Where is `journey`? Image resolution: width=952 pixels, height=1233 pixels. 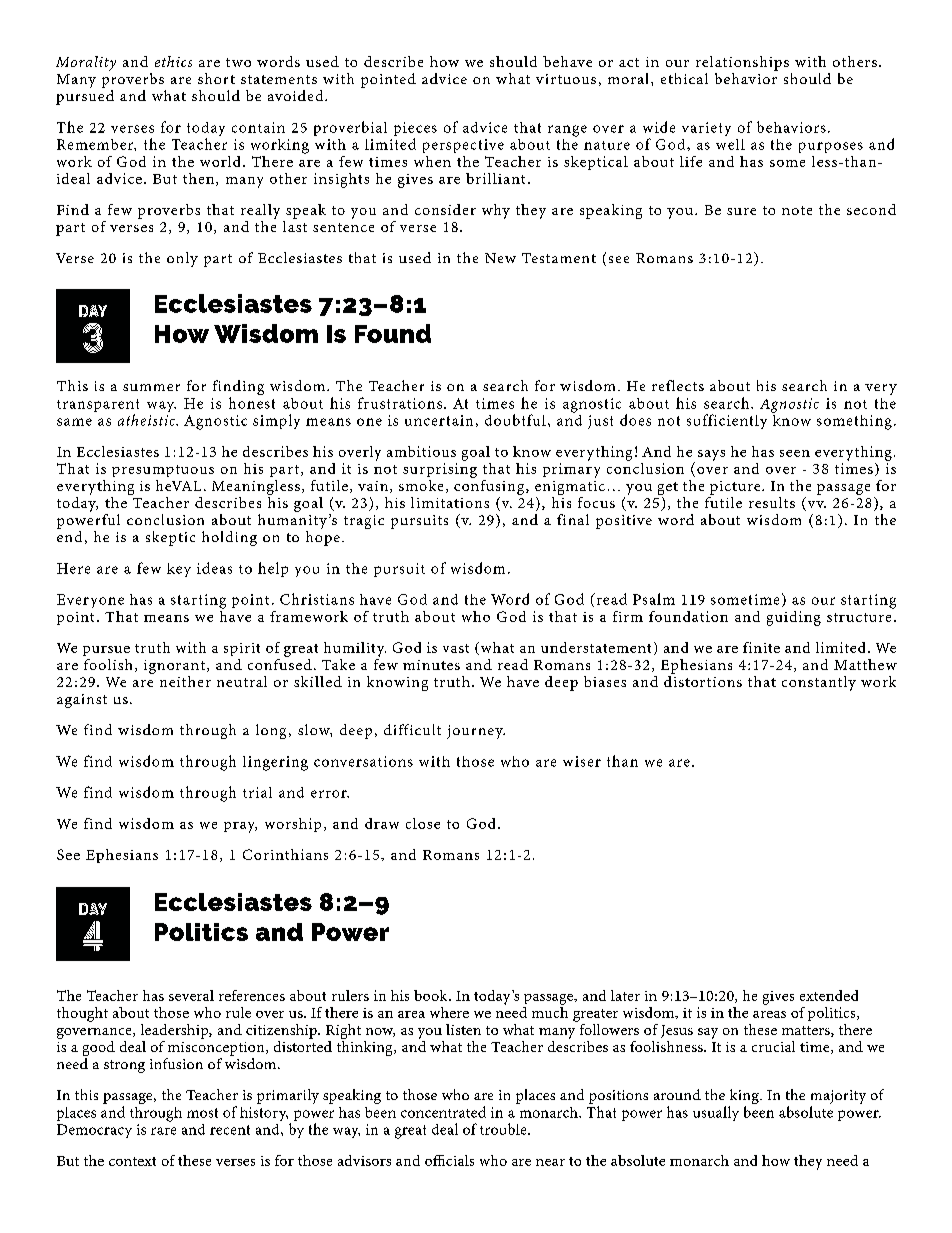 journey is located at coordinates (476, 732).
